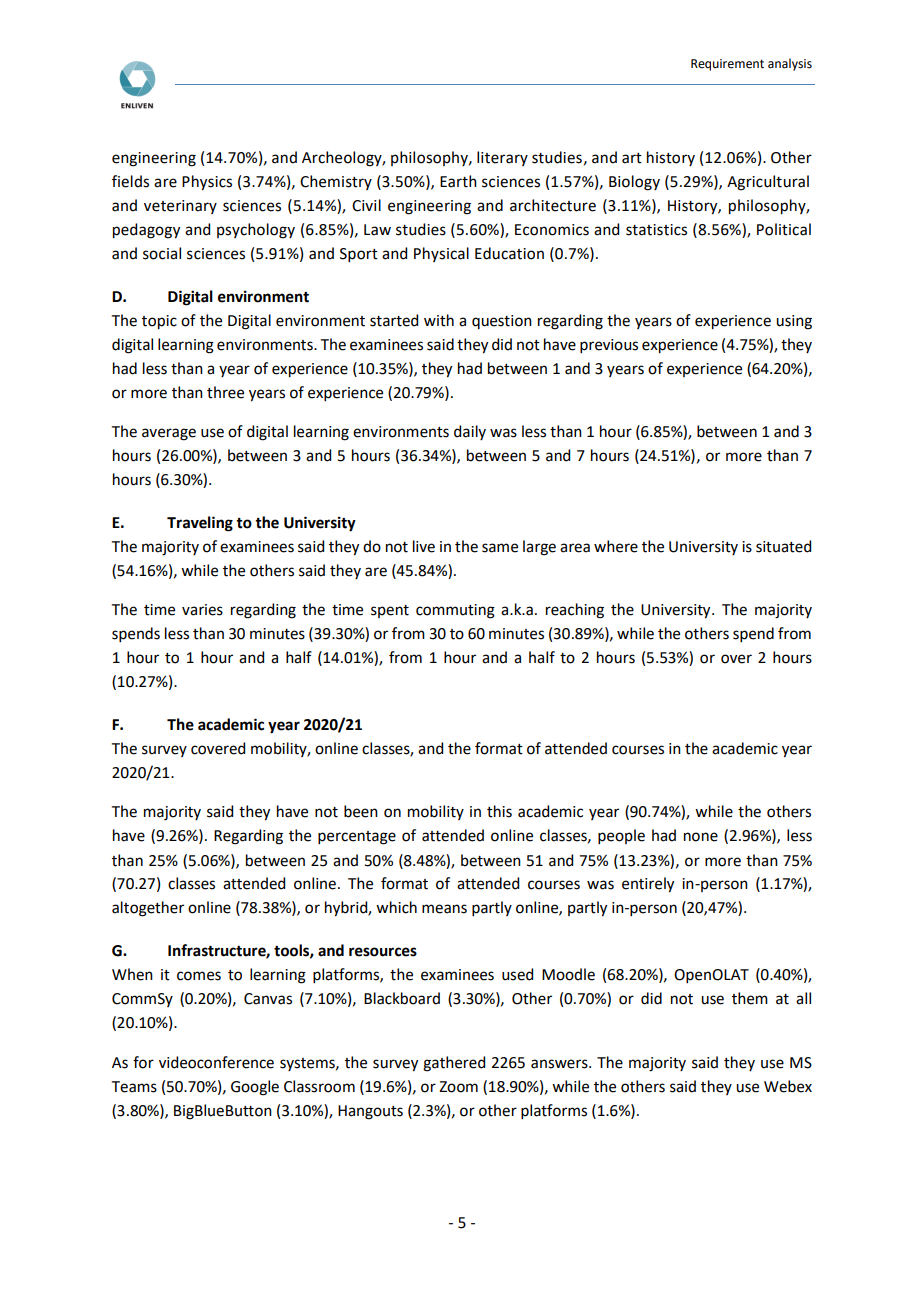  Describe the element at coordinates (458, 1087) in the page. I see `Zoom` at that location.
